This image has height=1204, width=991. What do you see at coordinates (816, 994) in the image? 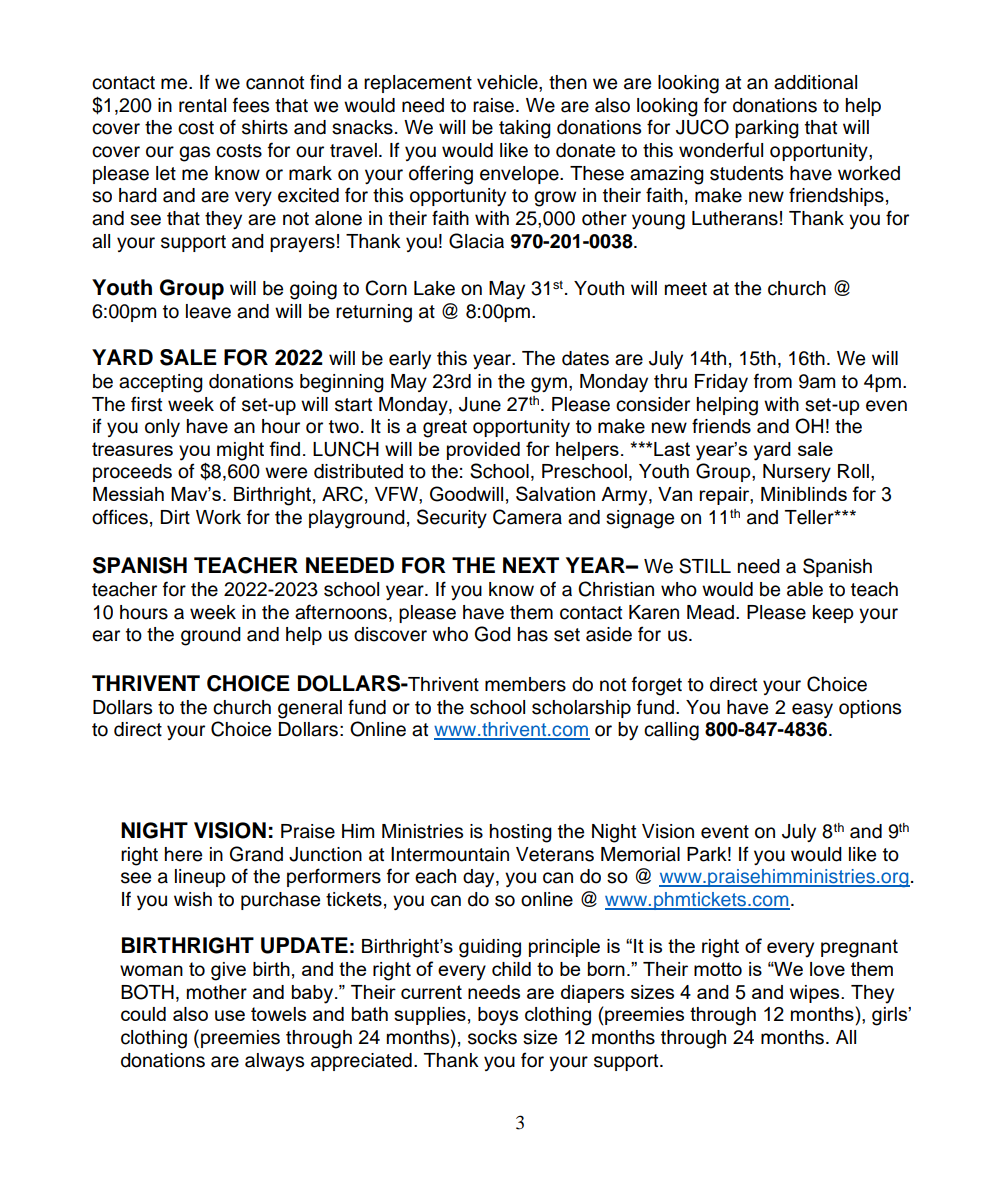
I see `wipes` at bounding box center [816, 994].
